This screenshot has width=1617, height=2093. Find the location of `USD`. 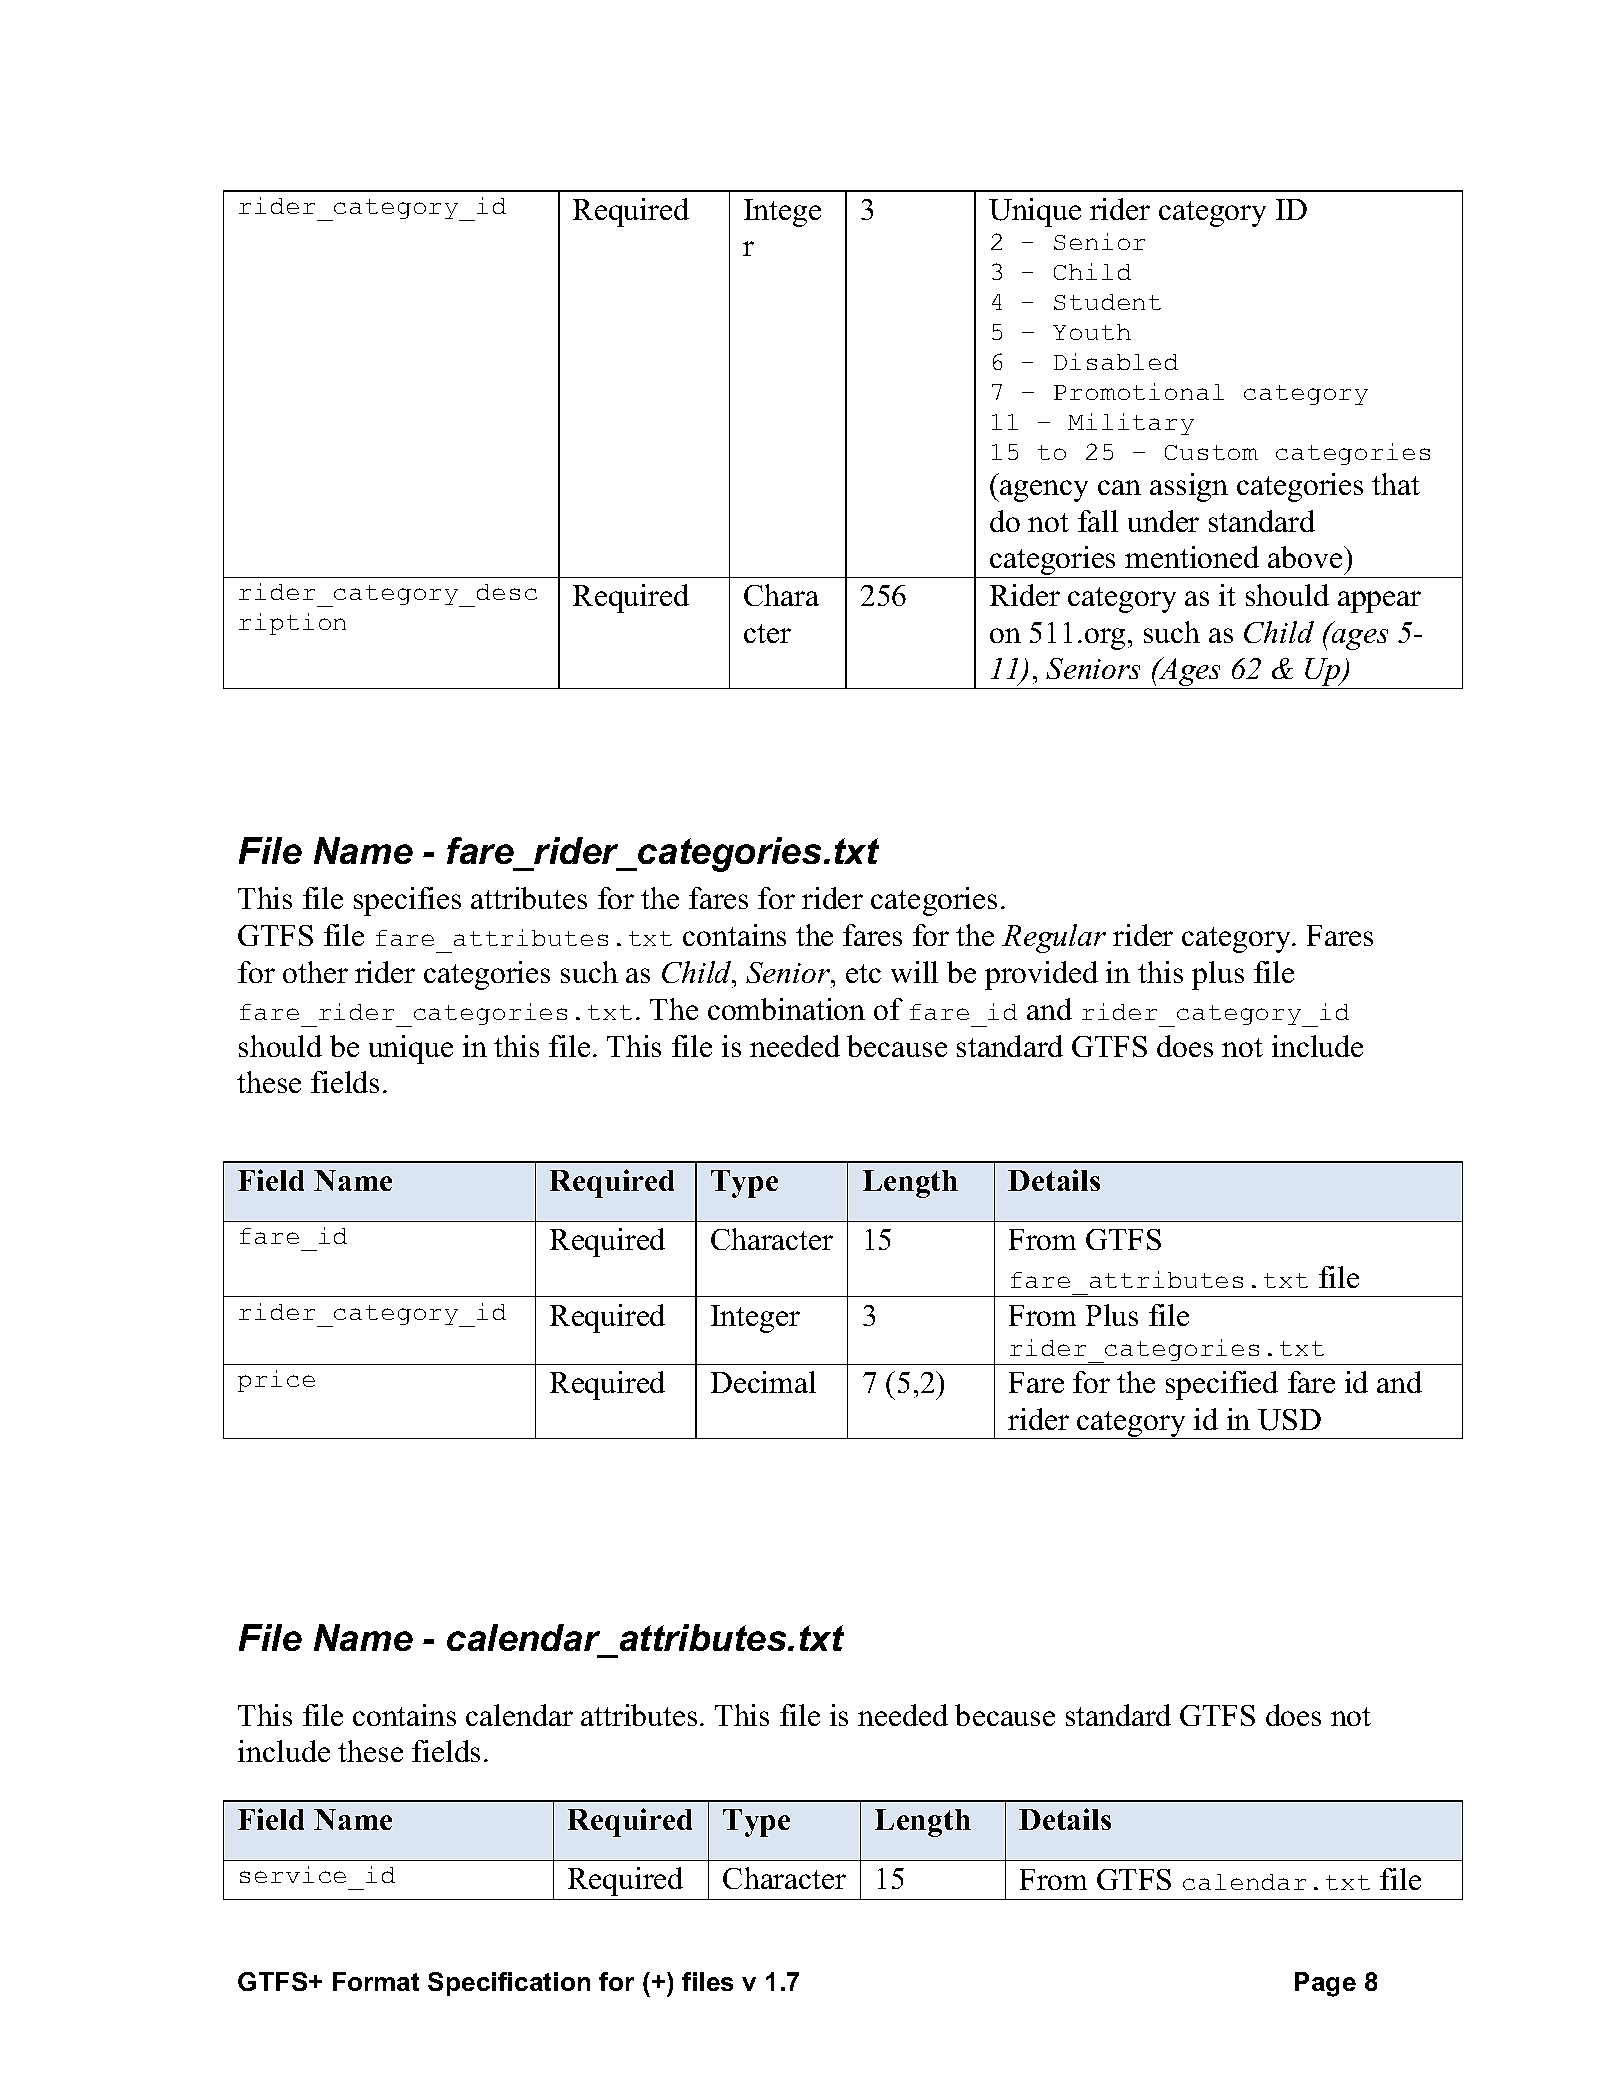

USD is located at coordinates (1289, 1420).
